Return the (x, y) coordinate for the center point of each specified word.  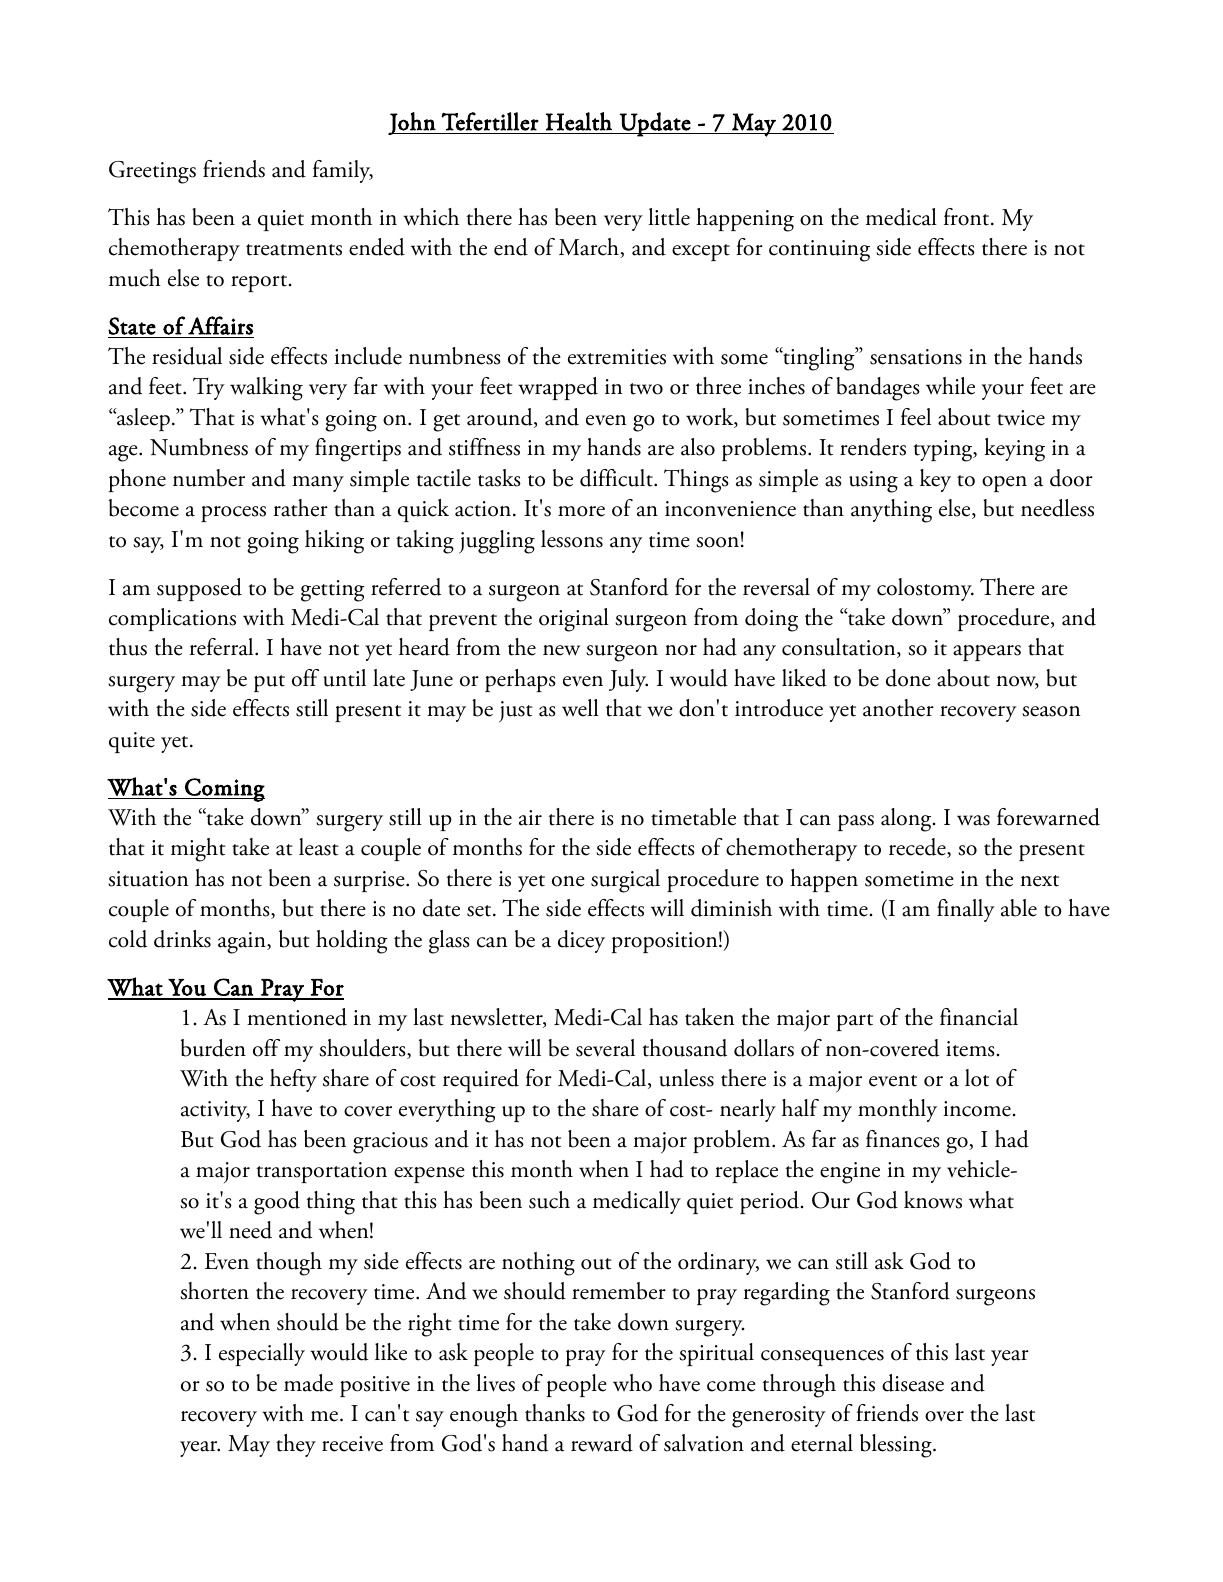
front (968, 217)
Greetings (152, 172)
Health (579, 121)
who (632, 1383)
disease (913, 1383)
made (308, 1383)
